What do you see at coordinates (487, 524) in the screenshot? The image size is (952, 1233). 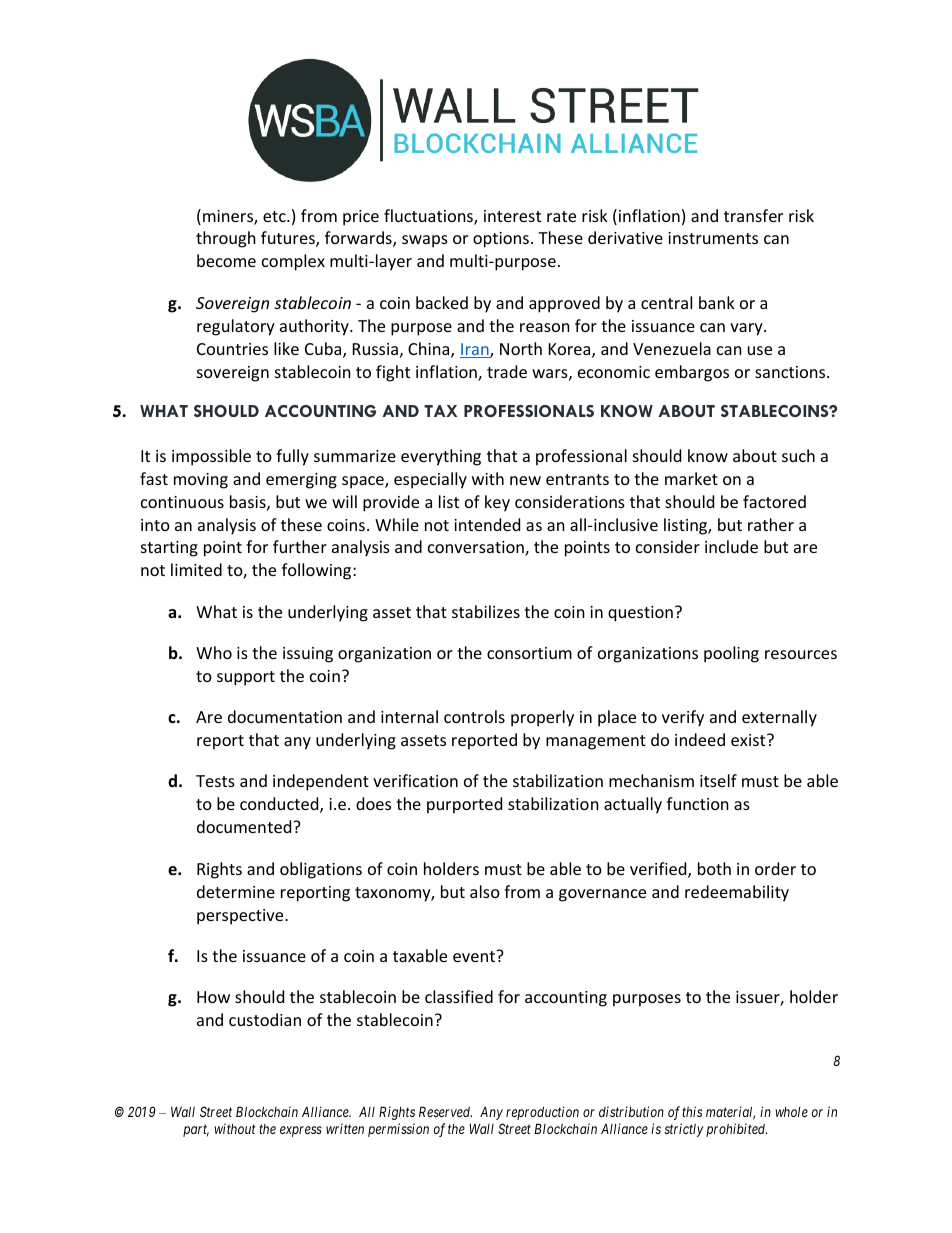 I see `intended` at bounding box center [487, 524].
